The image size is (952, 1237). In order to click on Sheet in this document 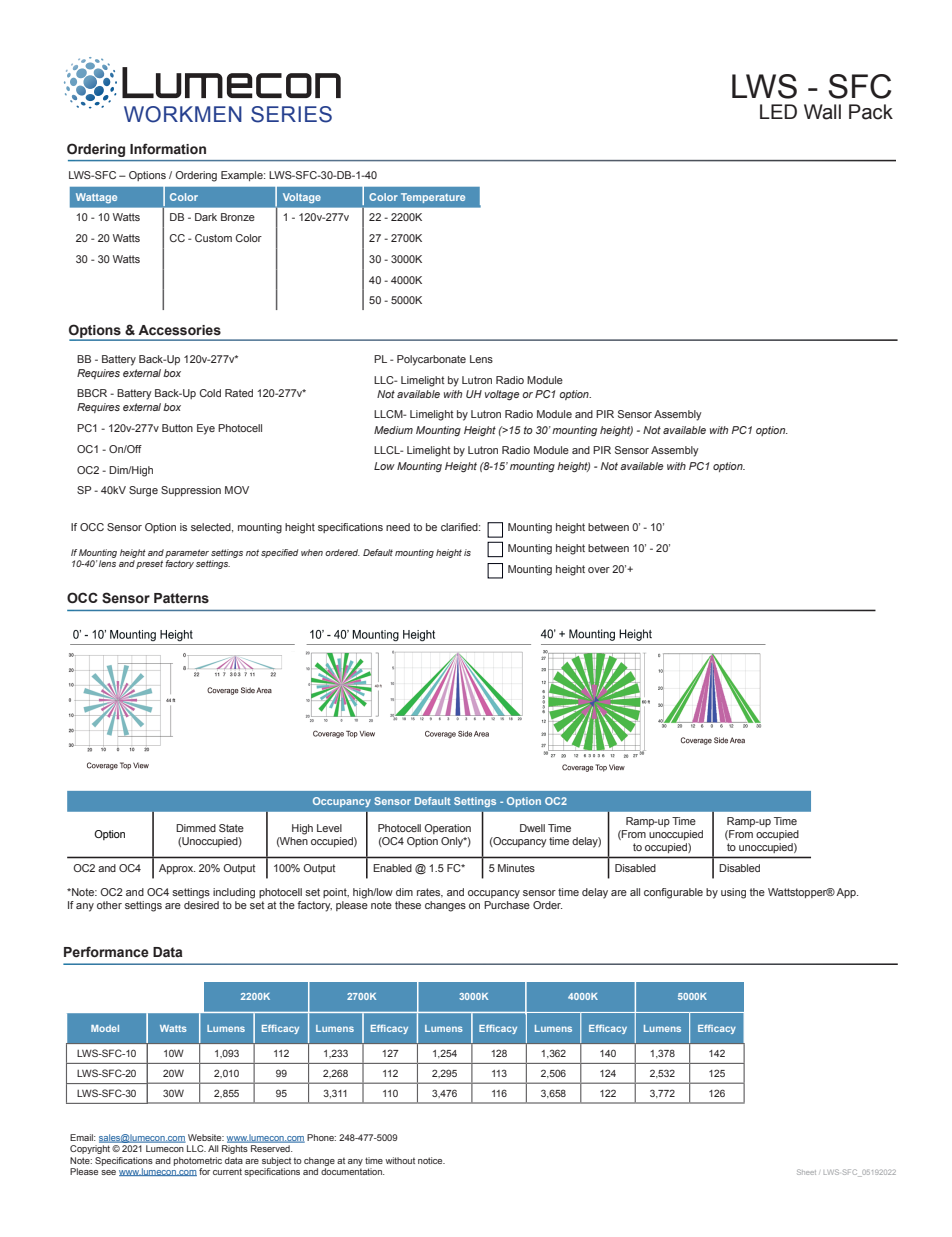, I will do `click(806, 1172)`.
